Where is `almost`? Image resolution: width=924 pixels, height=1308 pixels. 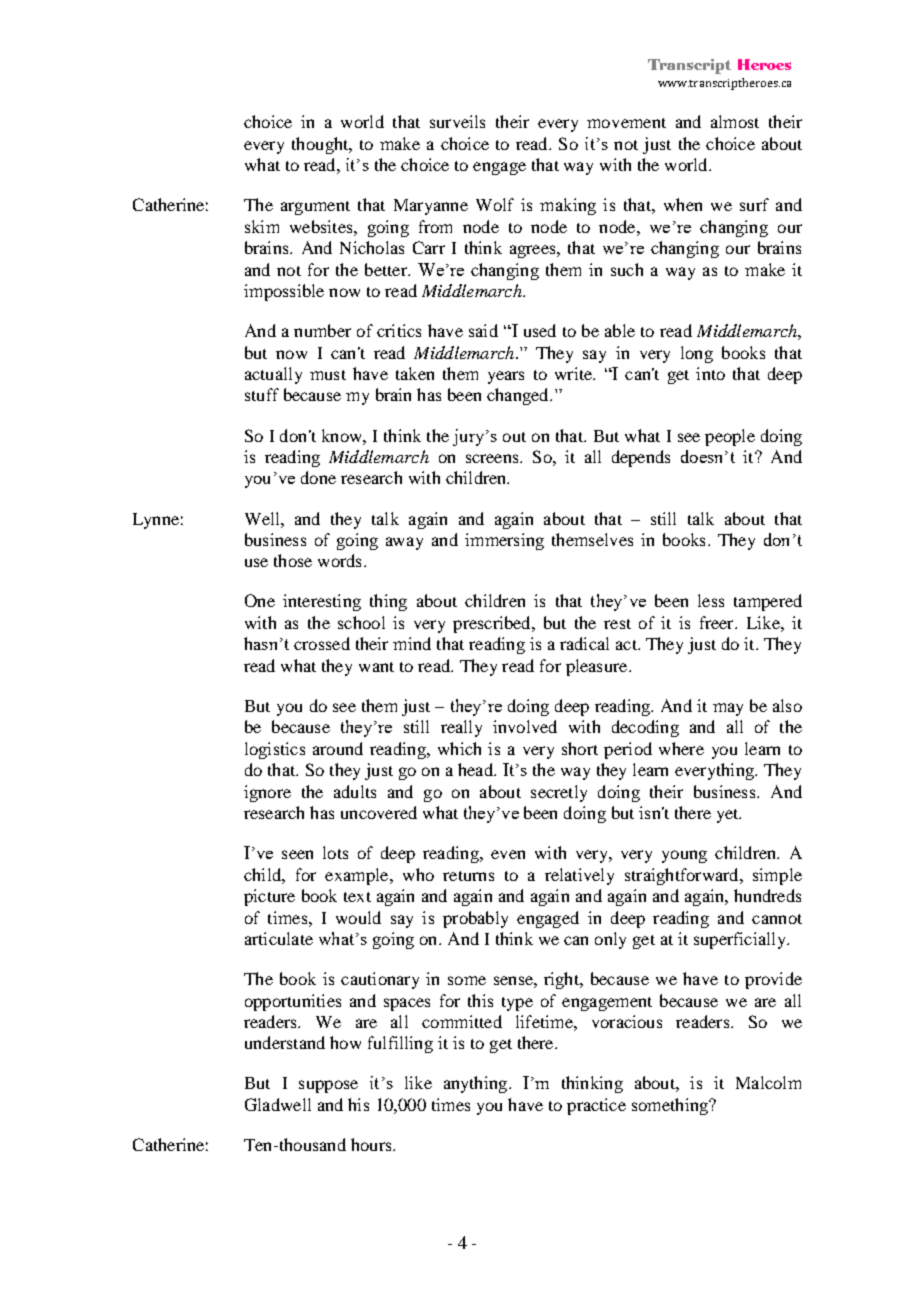 almost is located at coordinates (735, 121).
